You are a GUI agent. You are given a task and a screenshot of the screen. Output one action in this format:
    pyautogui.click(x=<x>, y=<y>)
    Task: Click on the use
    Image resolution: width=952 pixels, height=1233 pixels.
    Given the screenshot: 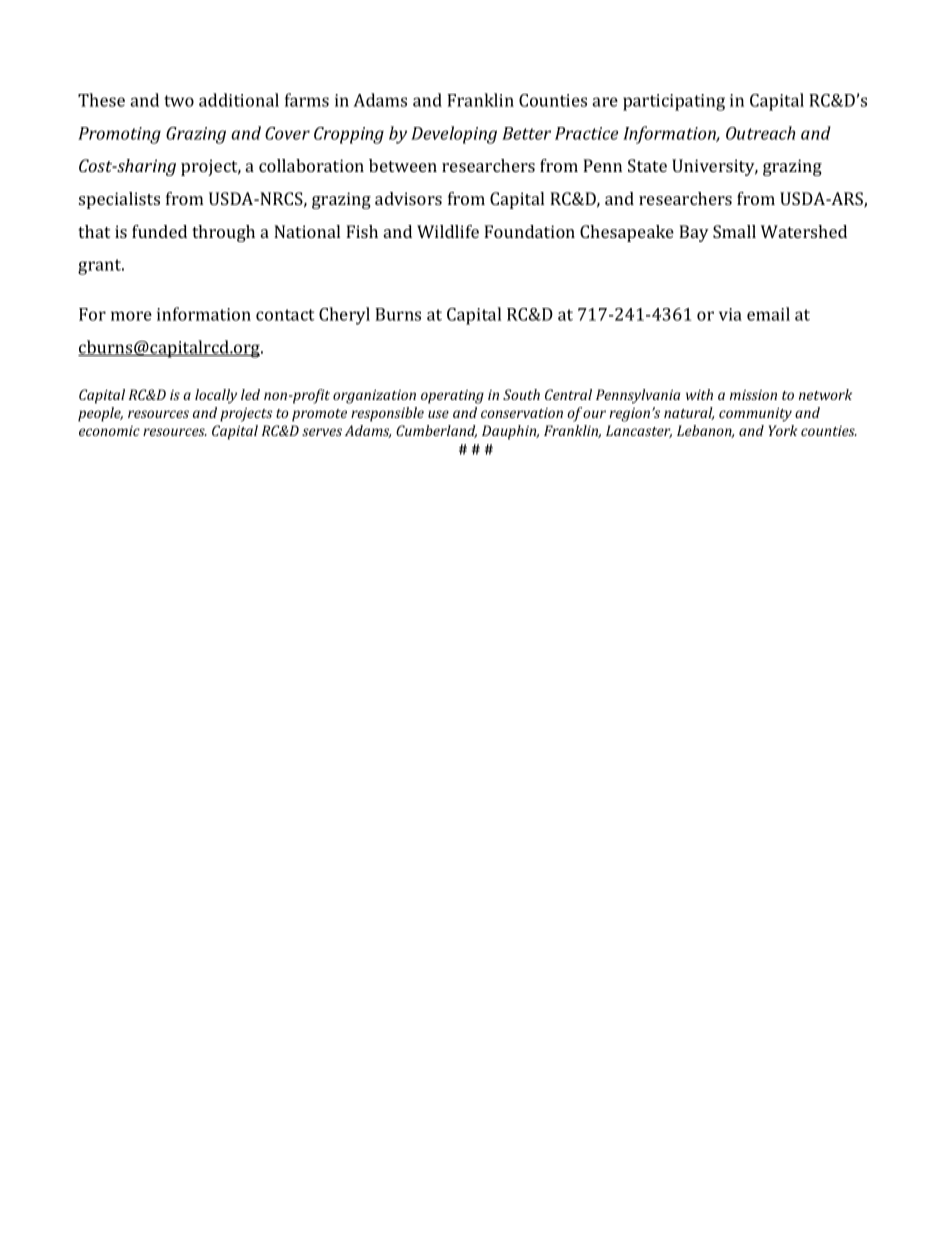 What is the action you would take?
    pyautogui.click(x=438, y=414)
